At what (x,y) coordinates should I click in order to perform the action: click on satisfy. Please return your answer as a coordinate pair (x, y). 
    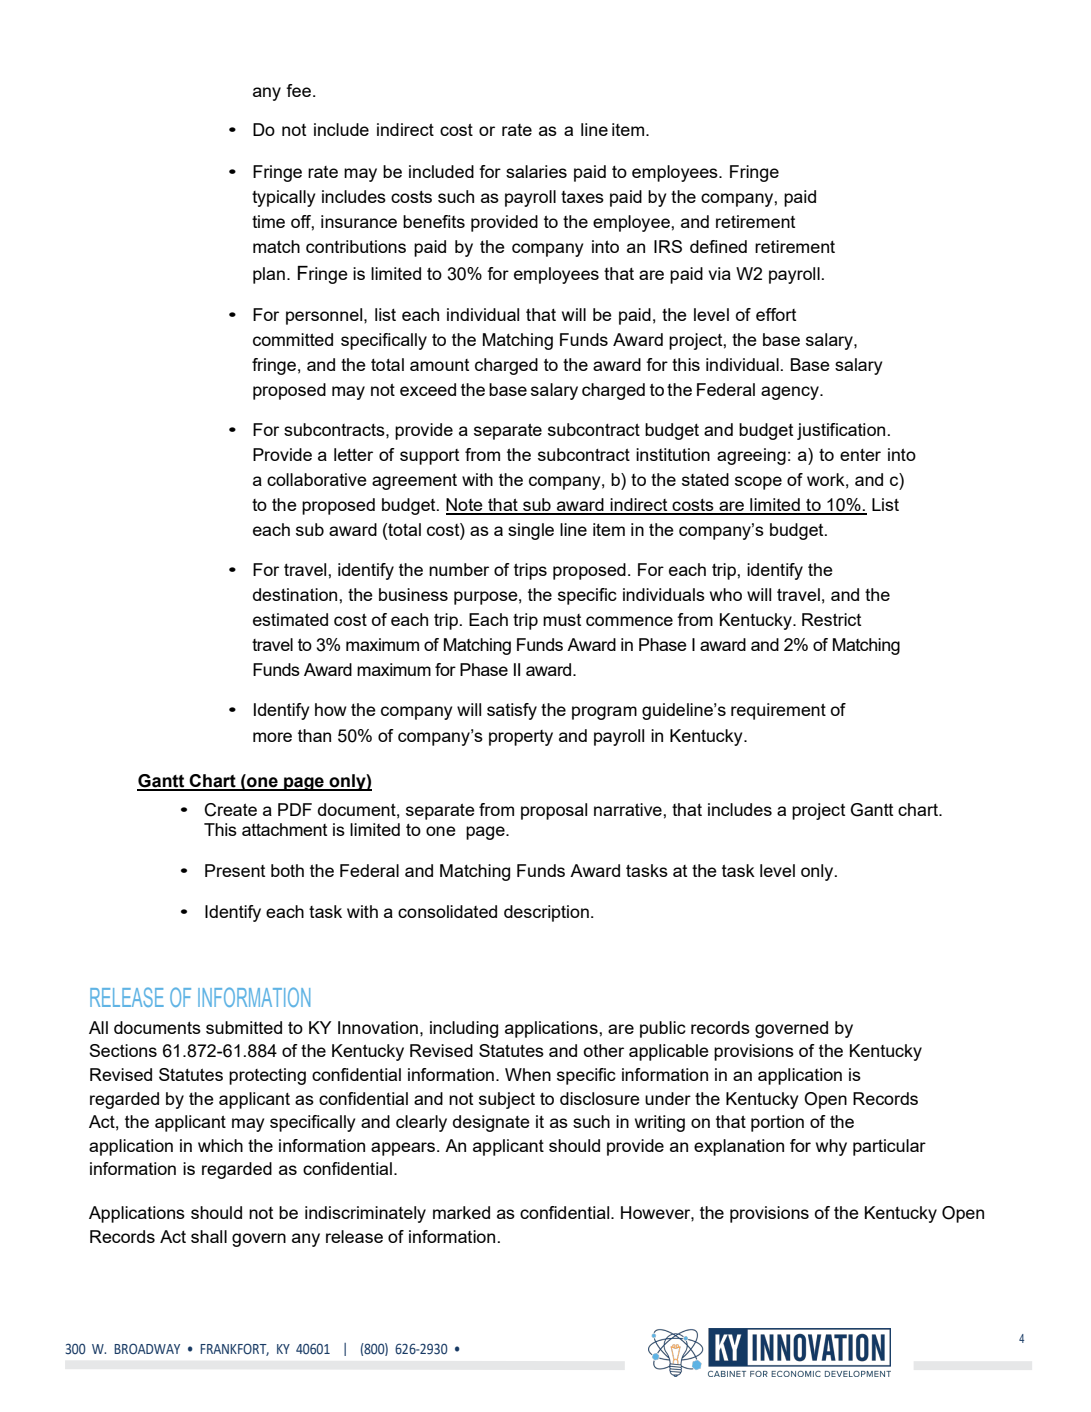
    Looking at the image, I should click on (512, 711).
